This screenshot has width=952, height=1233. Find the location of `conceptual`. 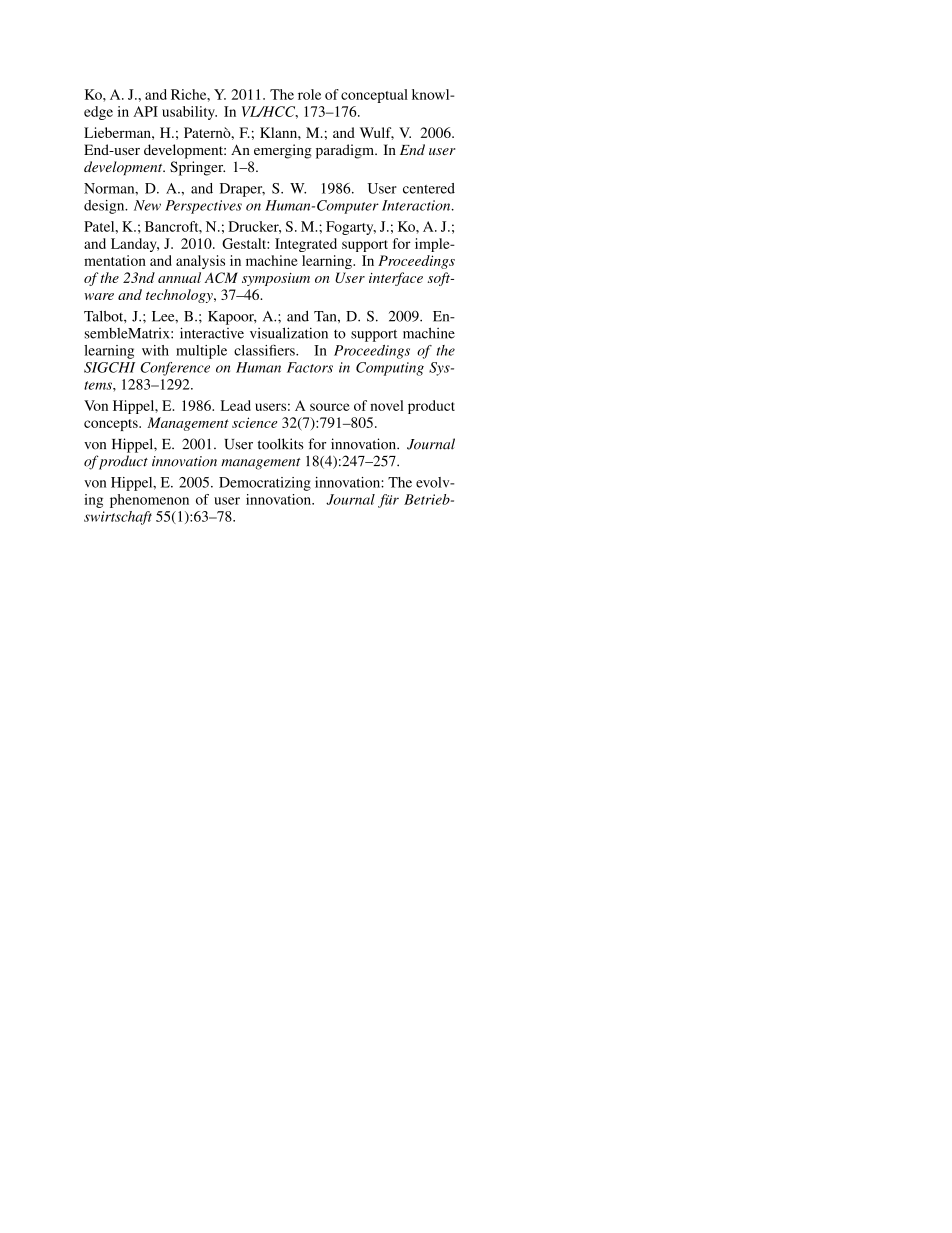

conceptual is located at coordinates (374, 96).
